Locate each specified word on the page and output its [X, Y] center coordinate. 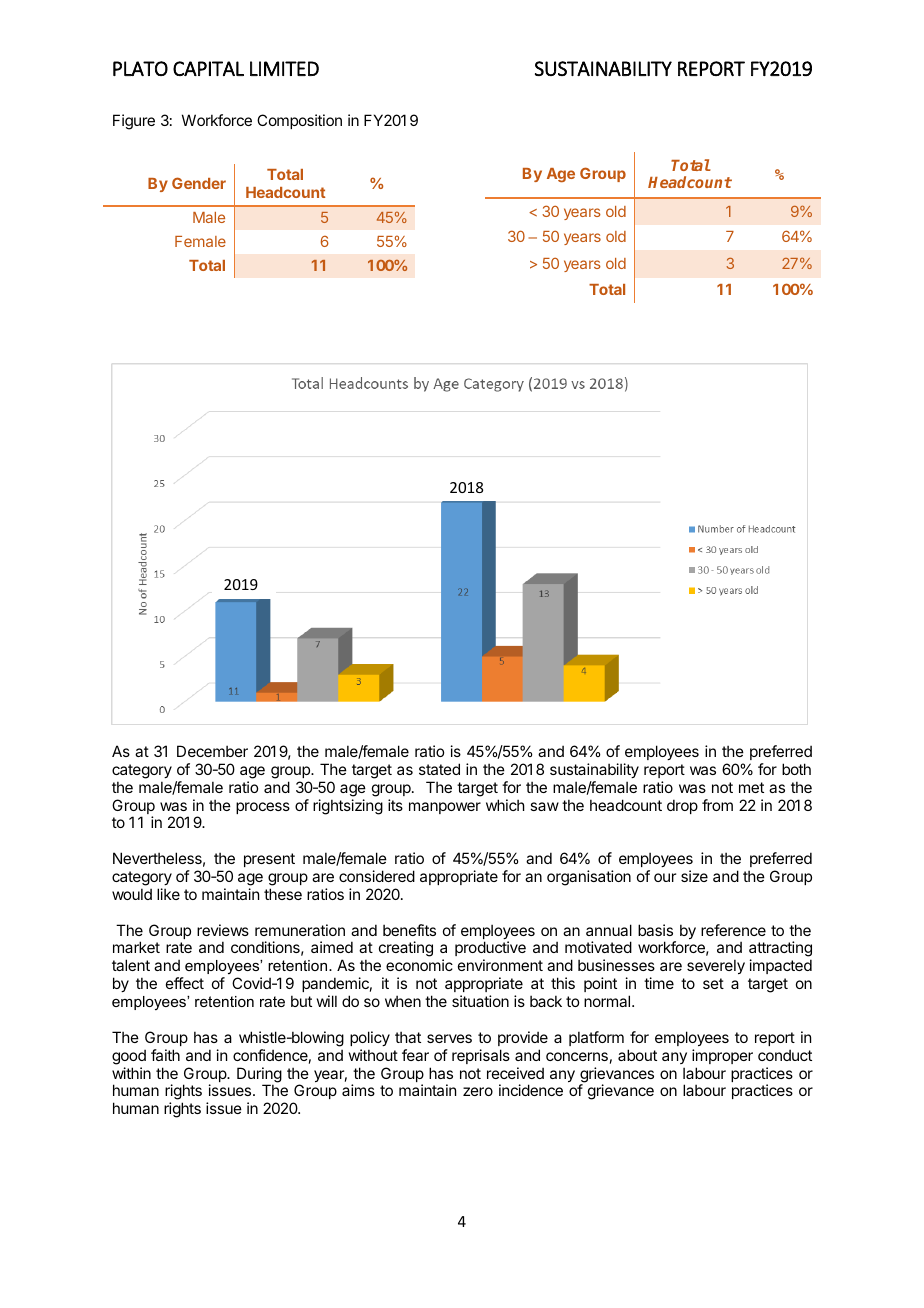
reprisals [481, 1056]
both [796, 769]
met [751, 787]
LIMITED [284, 68]
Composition [299, 121]
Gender [199, 183]
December [212, 751]
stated [439, 769]
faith [165, 1055]
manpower [445, 808]
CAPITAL [208, 68]
